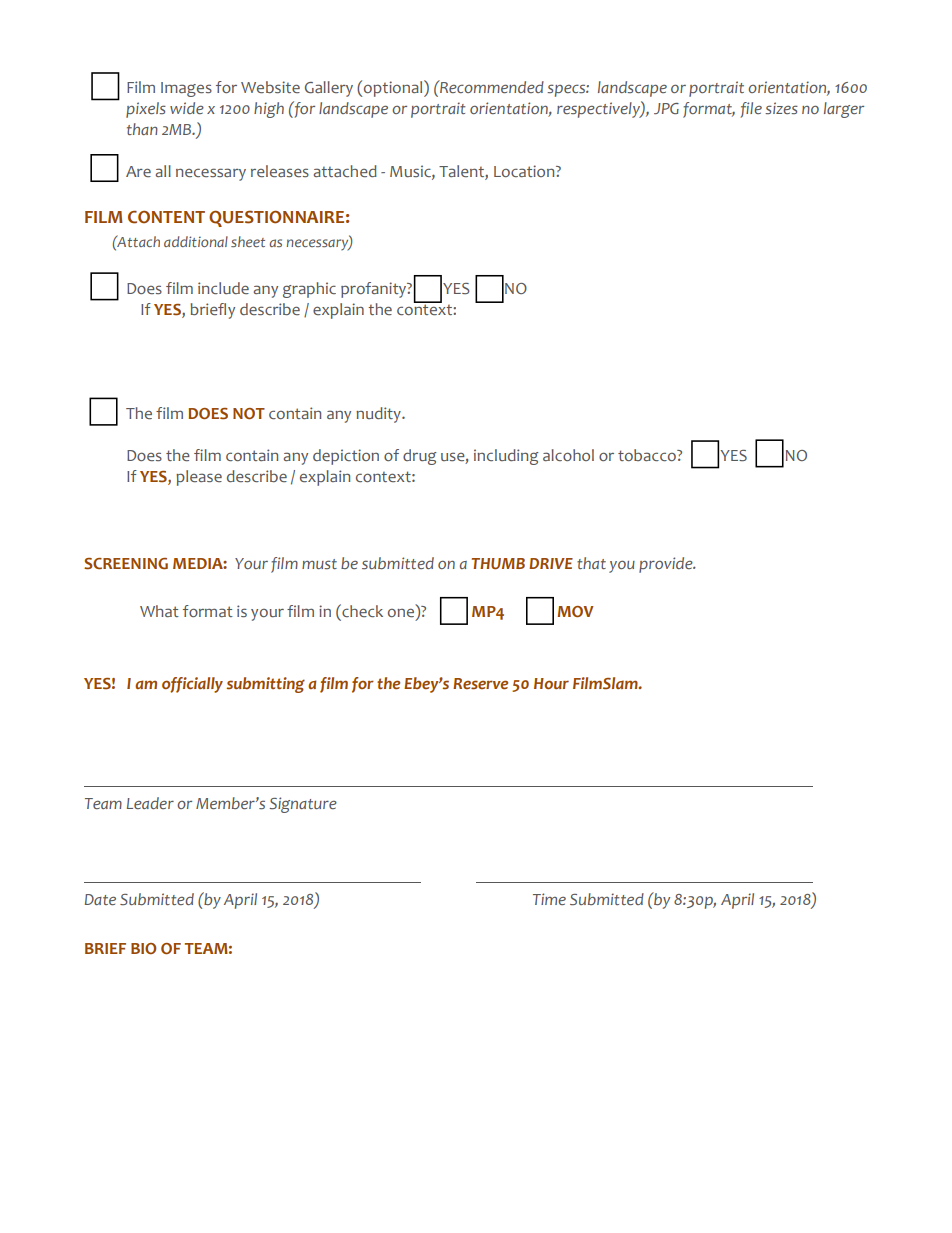 The height and width of the page is (1233, 952). Describe the element at coordinates (648, 455) in the page. I see `tobacco` at that location.
